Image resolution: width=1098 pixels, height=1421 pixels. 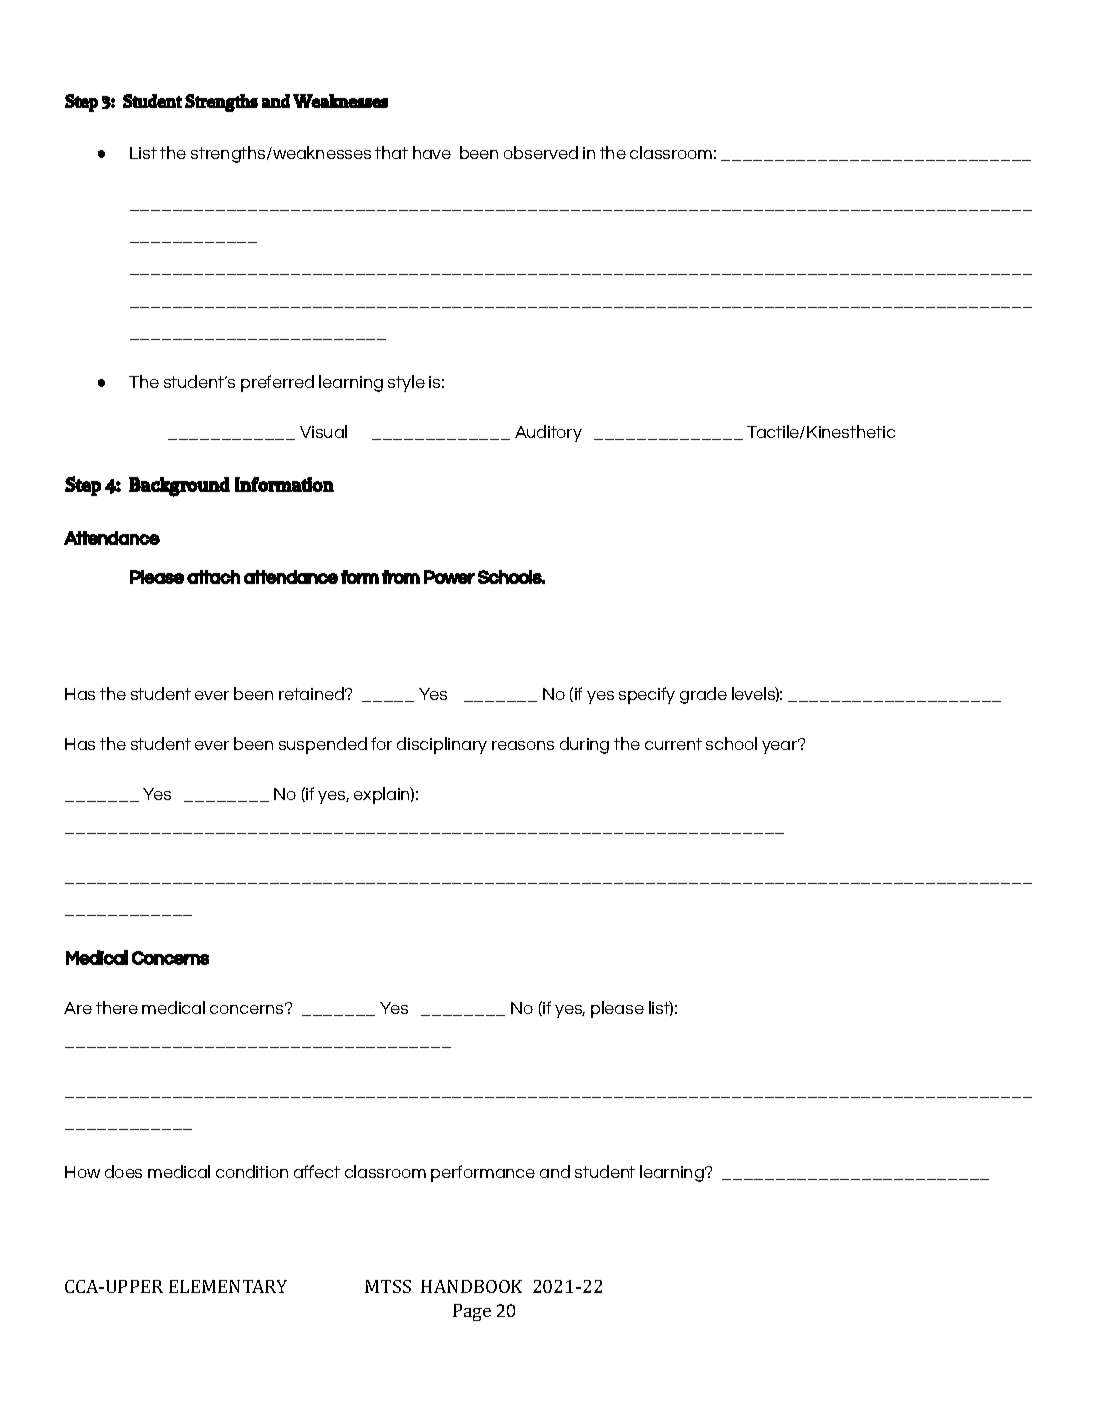 I want to click on ELEMENTARY, so click(x=228, y=1286).
